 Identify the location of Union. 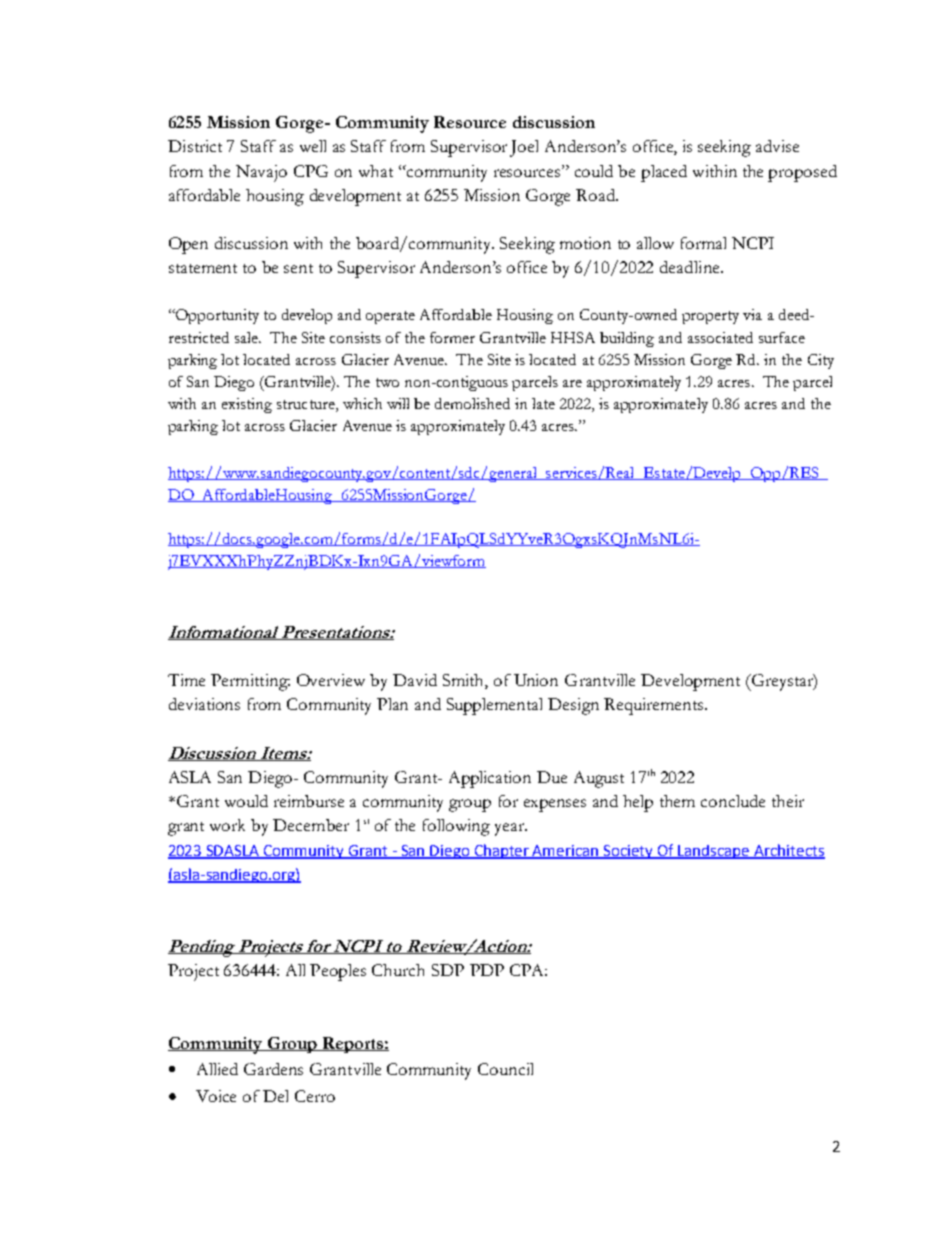
(536, 680).
